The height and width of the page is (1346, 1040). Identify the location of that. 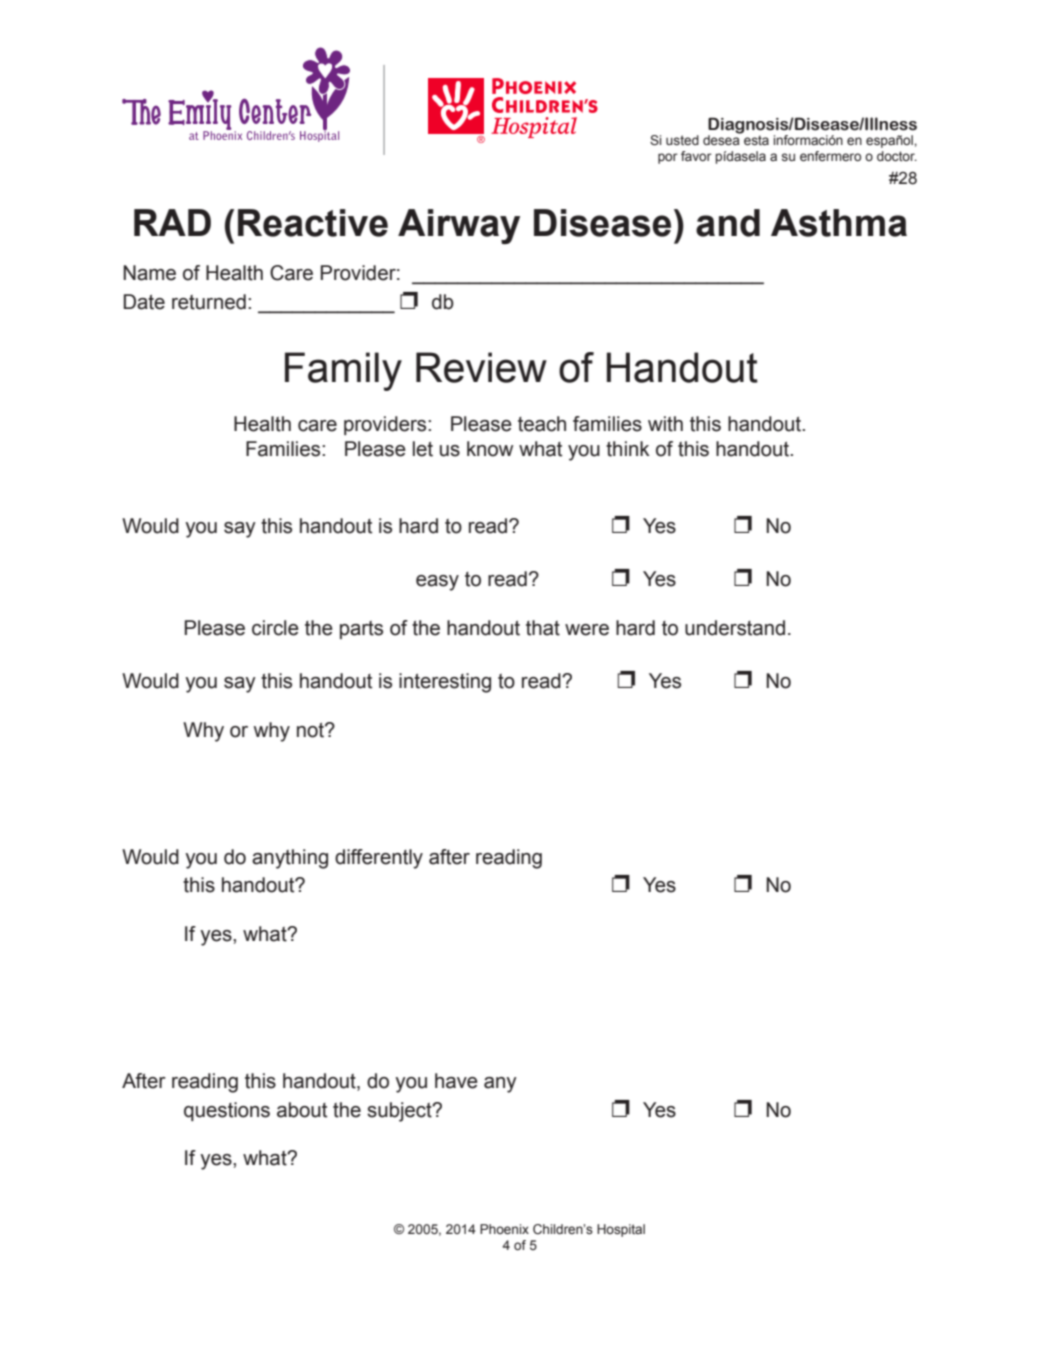
(543, 628).
